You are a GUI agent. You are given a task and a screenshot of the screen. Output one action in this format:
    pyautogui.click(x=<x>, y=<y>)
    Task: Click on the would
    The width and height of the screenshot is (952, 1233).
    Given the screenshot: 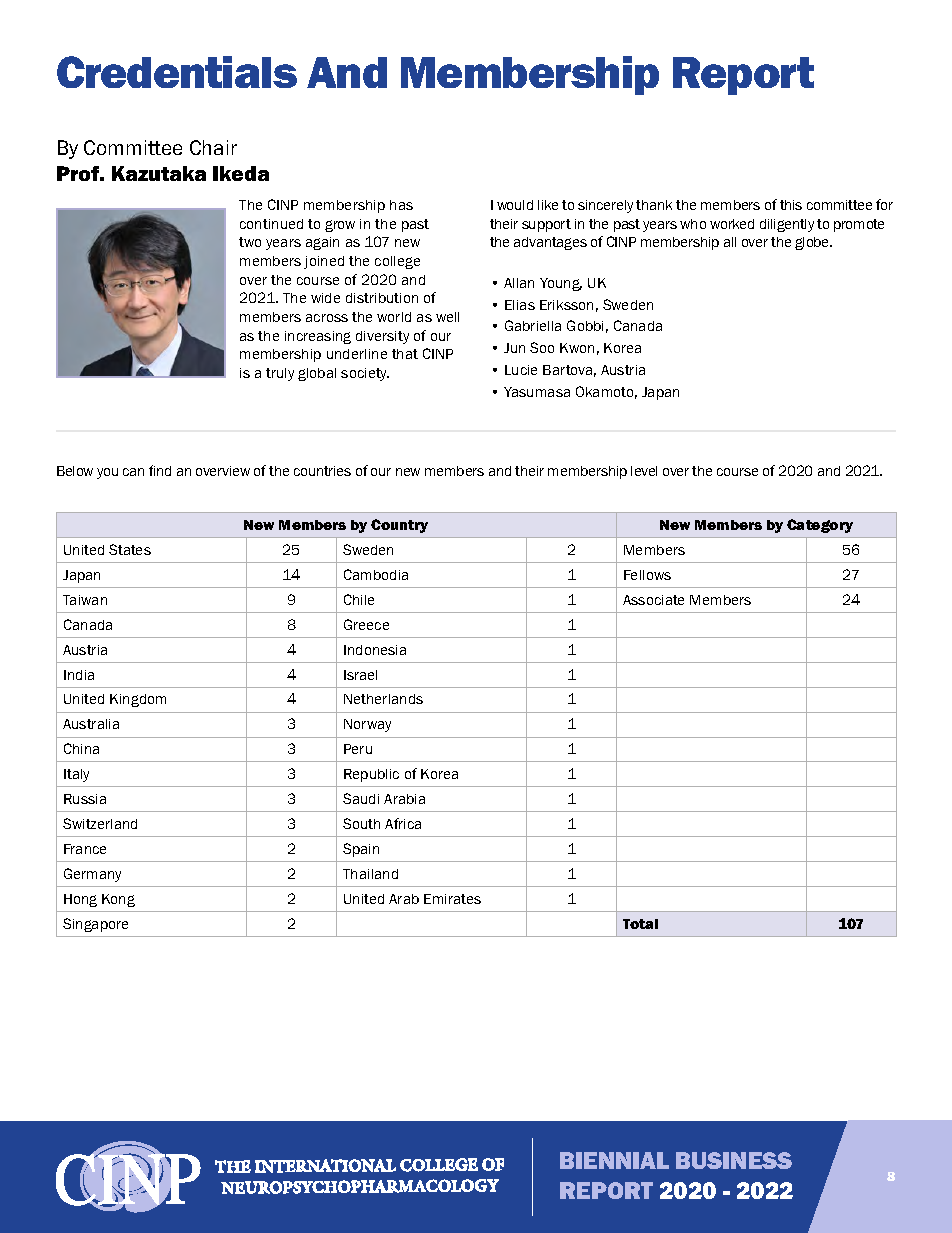 What is the action you would take?
    pyautogui.click(x=515, y=205)
